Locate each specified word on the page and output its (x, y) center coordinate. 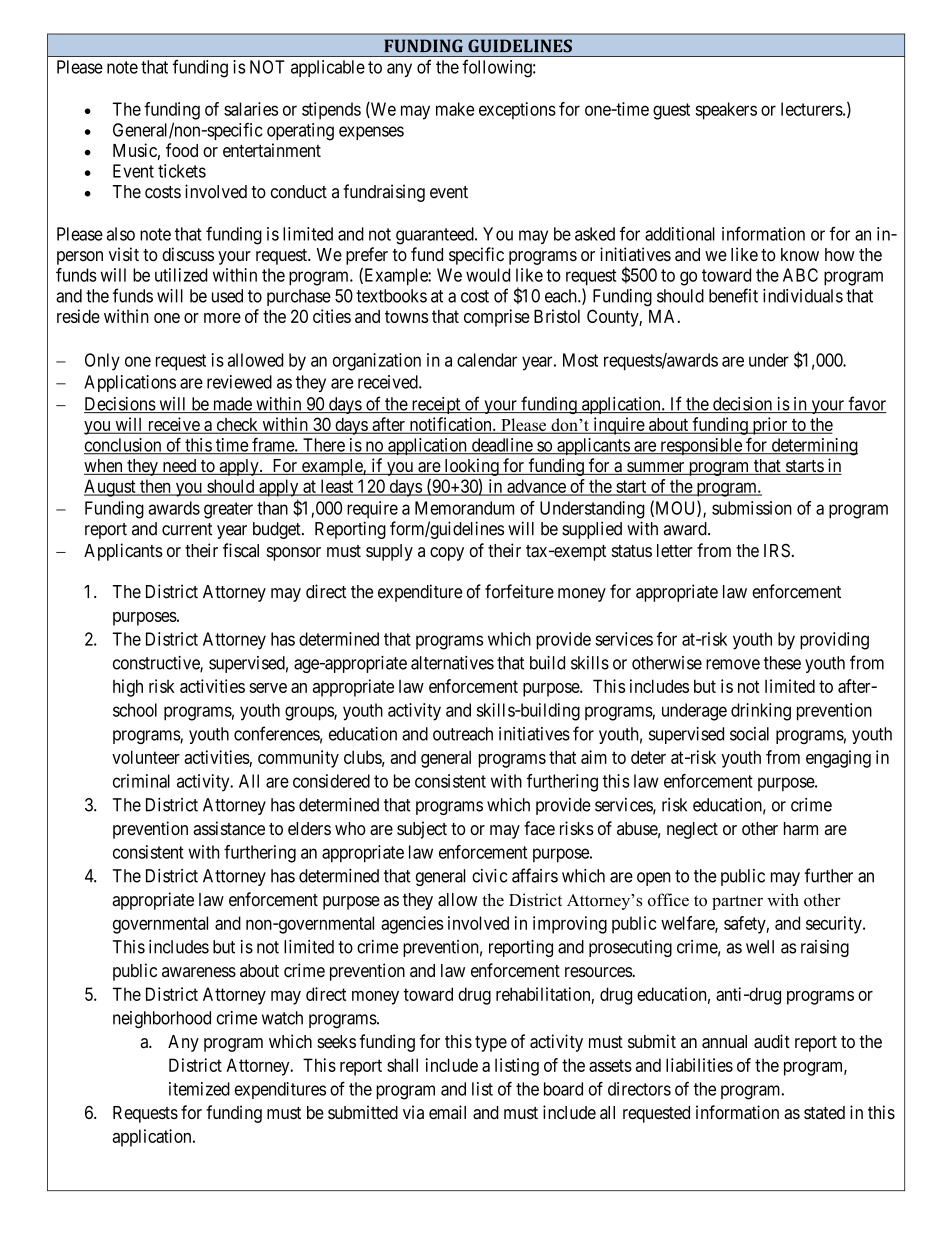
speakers (726, 111)
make (455, 109)
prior (770, 426)
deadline (501, 446)
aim (594, 757)
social (749, 734)
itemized (199, 1089)
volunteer (146, 757)
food (182, 150)
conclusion (124, 446)
